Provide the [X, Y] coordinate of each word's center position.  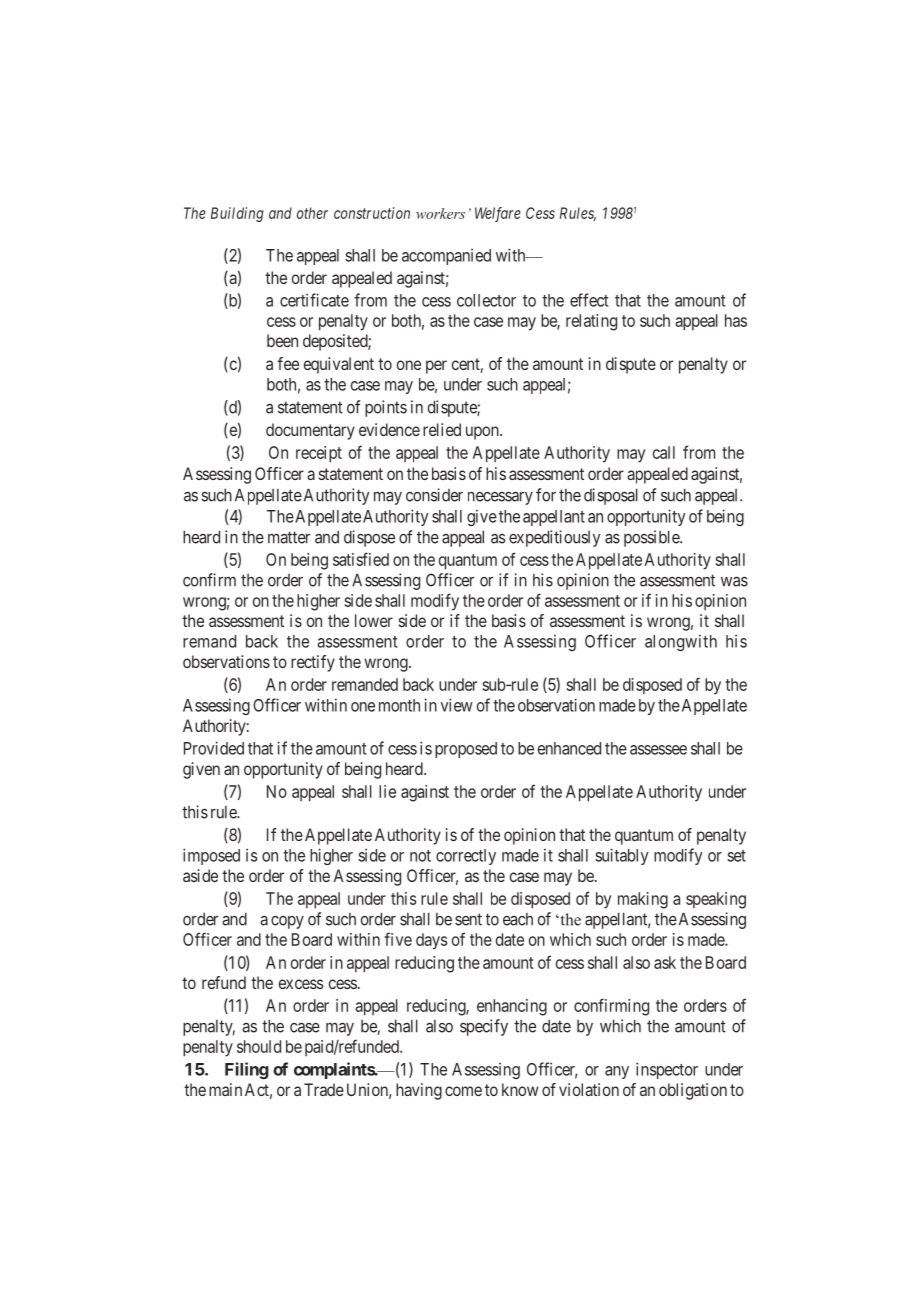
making [643, 900]
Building [237, 214]
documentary [310, 431]
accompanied [446, 257]
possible [652, 538]
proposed [466, 750]
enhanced [569, 748]
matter [289, 537]
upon [483, 433]
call [664, 452]
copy [287, 922]
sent [468, 919]
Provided [214, 748]
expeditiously [554, 538]
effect [589, 300]
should [259, 1046]
